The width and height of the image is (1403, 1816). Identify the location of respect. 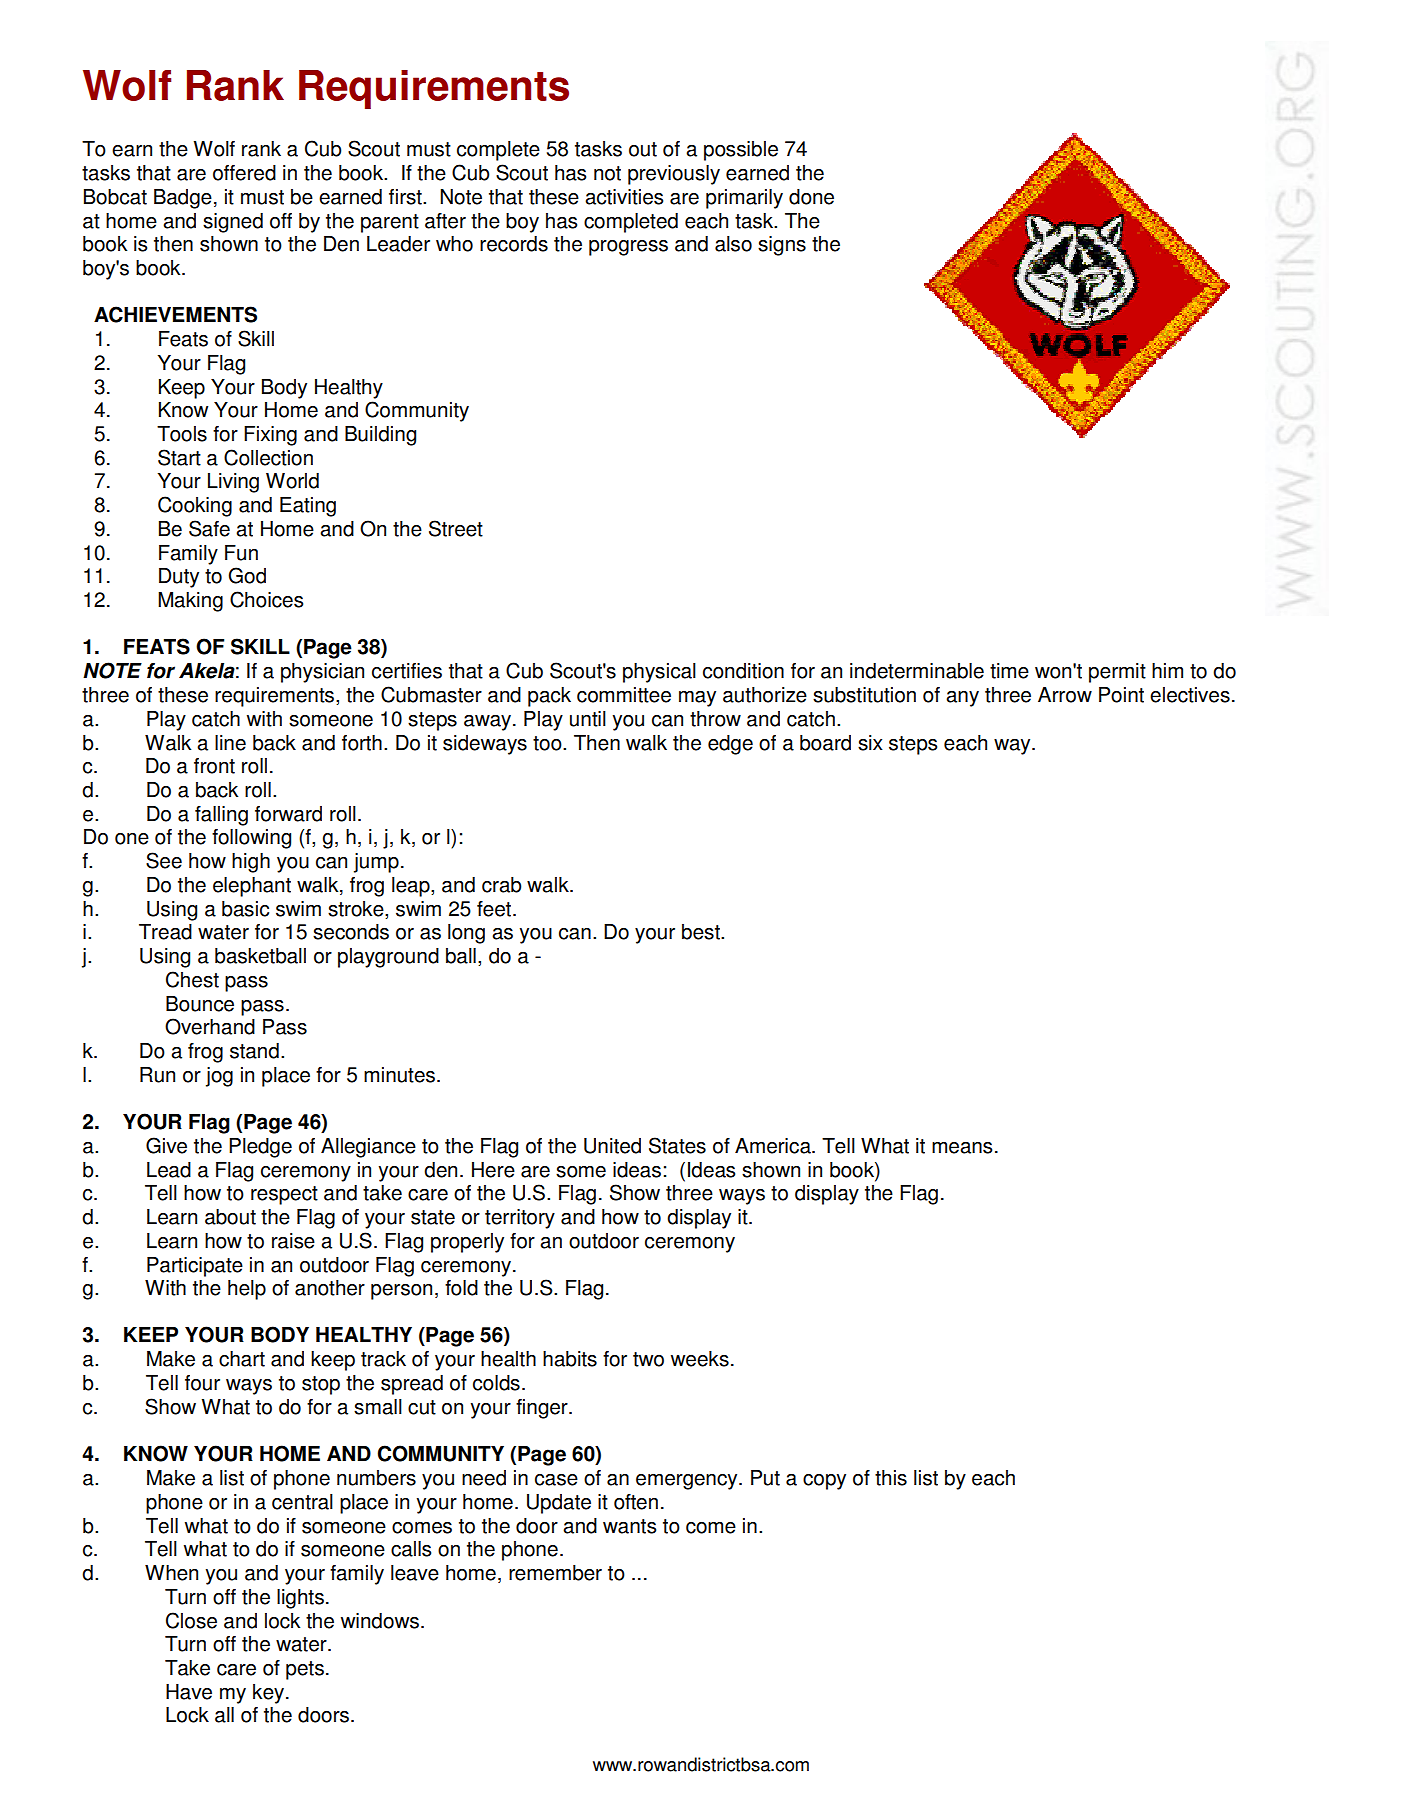
(284, 1195).
